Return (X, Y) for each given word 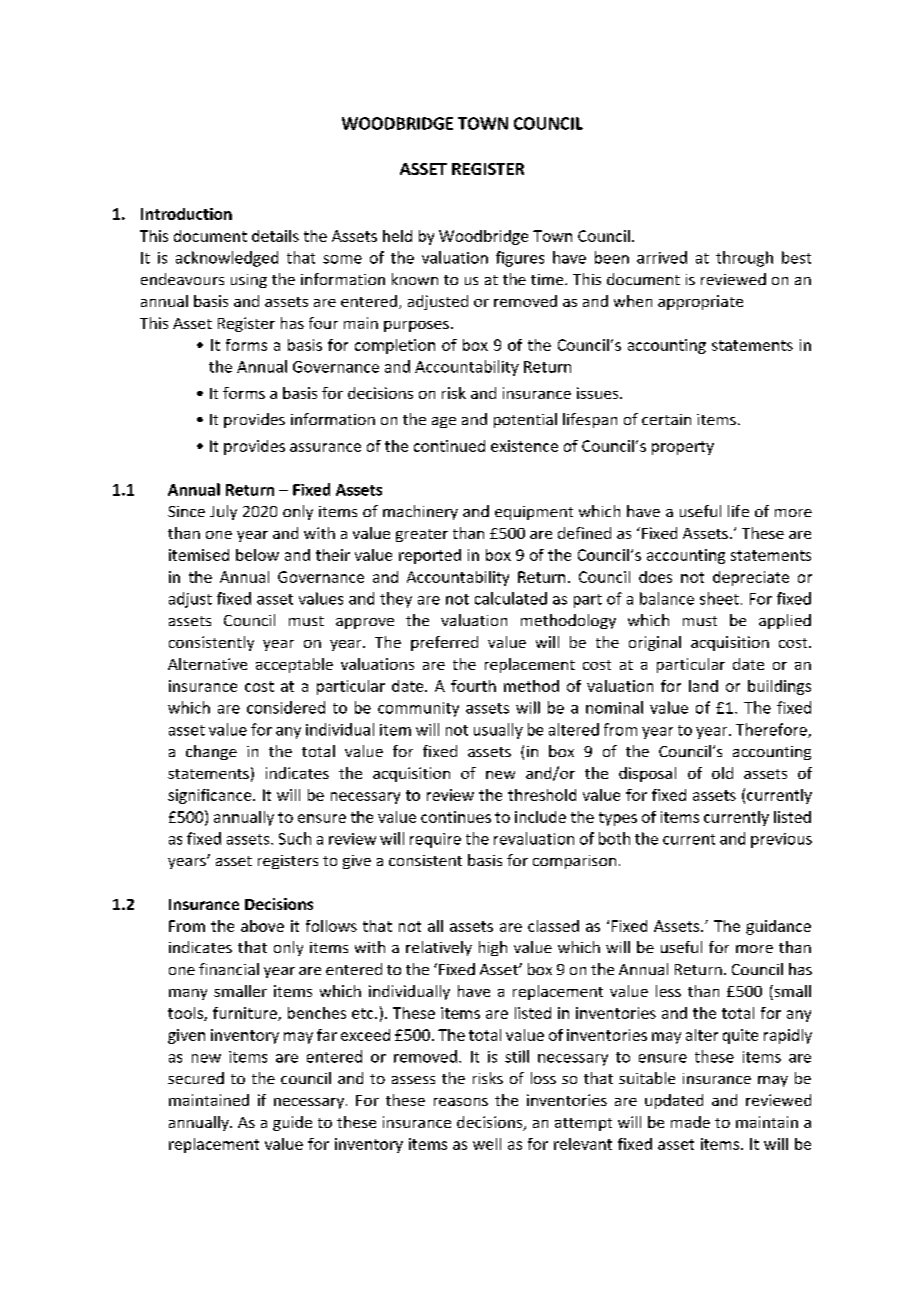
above (262, 926)
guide (292, 1123)
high (493, 948)
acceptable (294, 665)
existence (524, 446)
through (744, 259)
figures (520, 259)
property (683, 448)
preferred (444, 643)
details (275, 236)
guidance (778, 927)
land (703, 686)
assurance (325, 447)
